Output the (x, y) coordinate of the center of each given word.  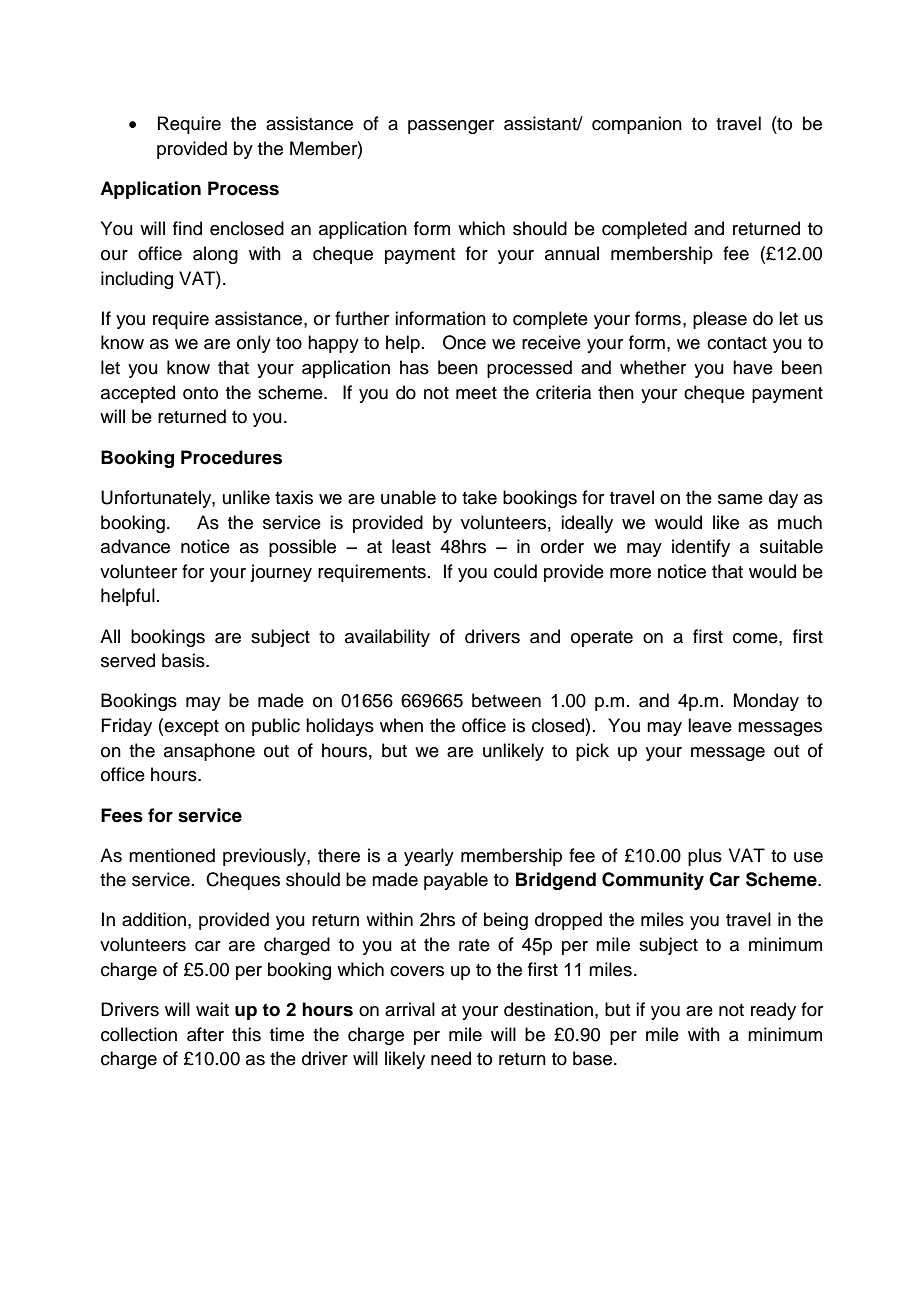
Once (464, 342)
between (506, 700)
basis (184, 660)
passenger (451, 127)
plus (705, 857)
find (187, 228)
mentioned (172, 855)
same (740, 499)
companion (637, 125)
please (720, 320)
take (479, 497)
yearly (429, 857)
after (205, 1034)
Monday (766, 702)
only (254, 344)
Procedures (231, 457)
